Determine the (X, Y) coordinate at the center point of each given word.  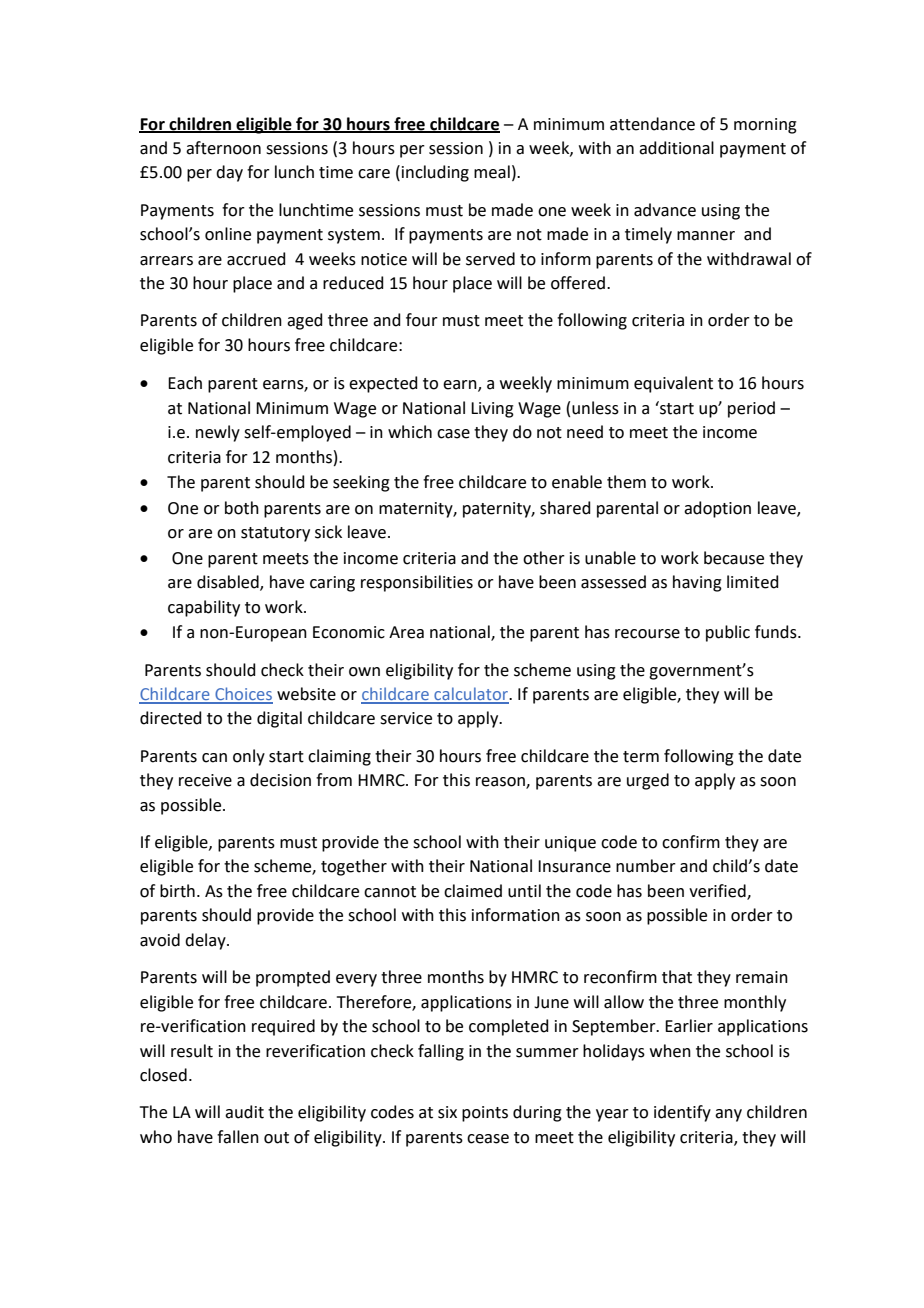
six (447, 1112)
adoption (717, 509)
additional (676, 148)
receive (205, 780)
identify (682, 1113)
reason (501, 783)
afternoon (223, 148)
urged (648, 781)
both (242, 508)
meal (492, 172)
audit (244, 1112)
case (453, 434)
